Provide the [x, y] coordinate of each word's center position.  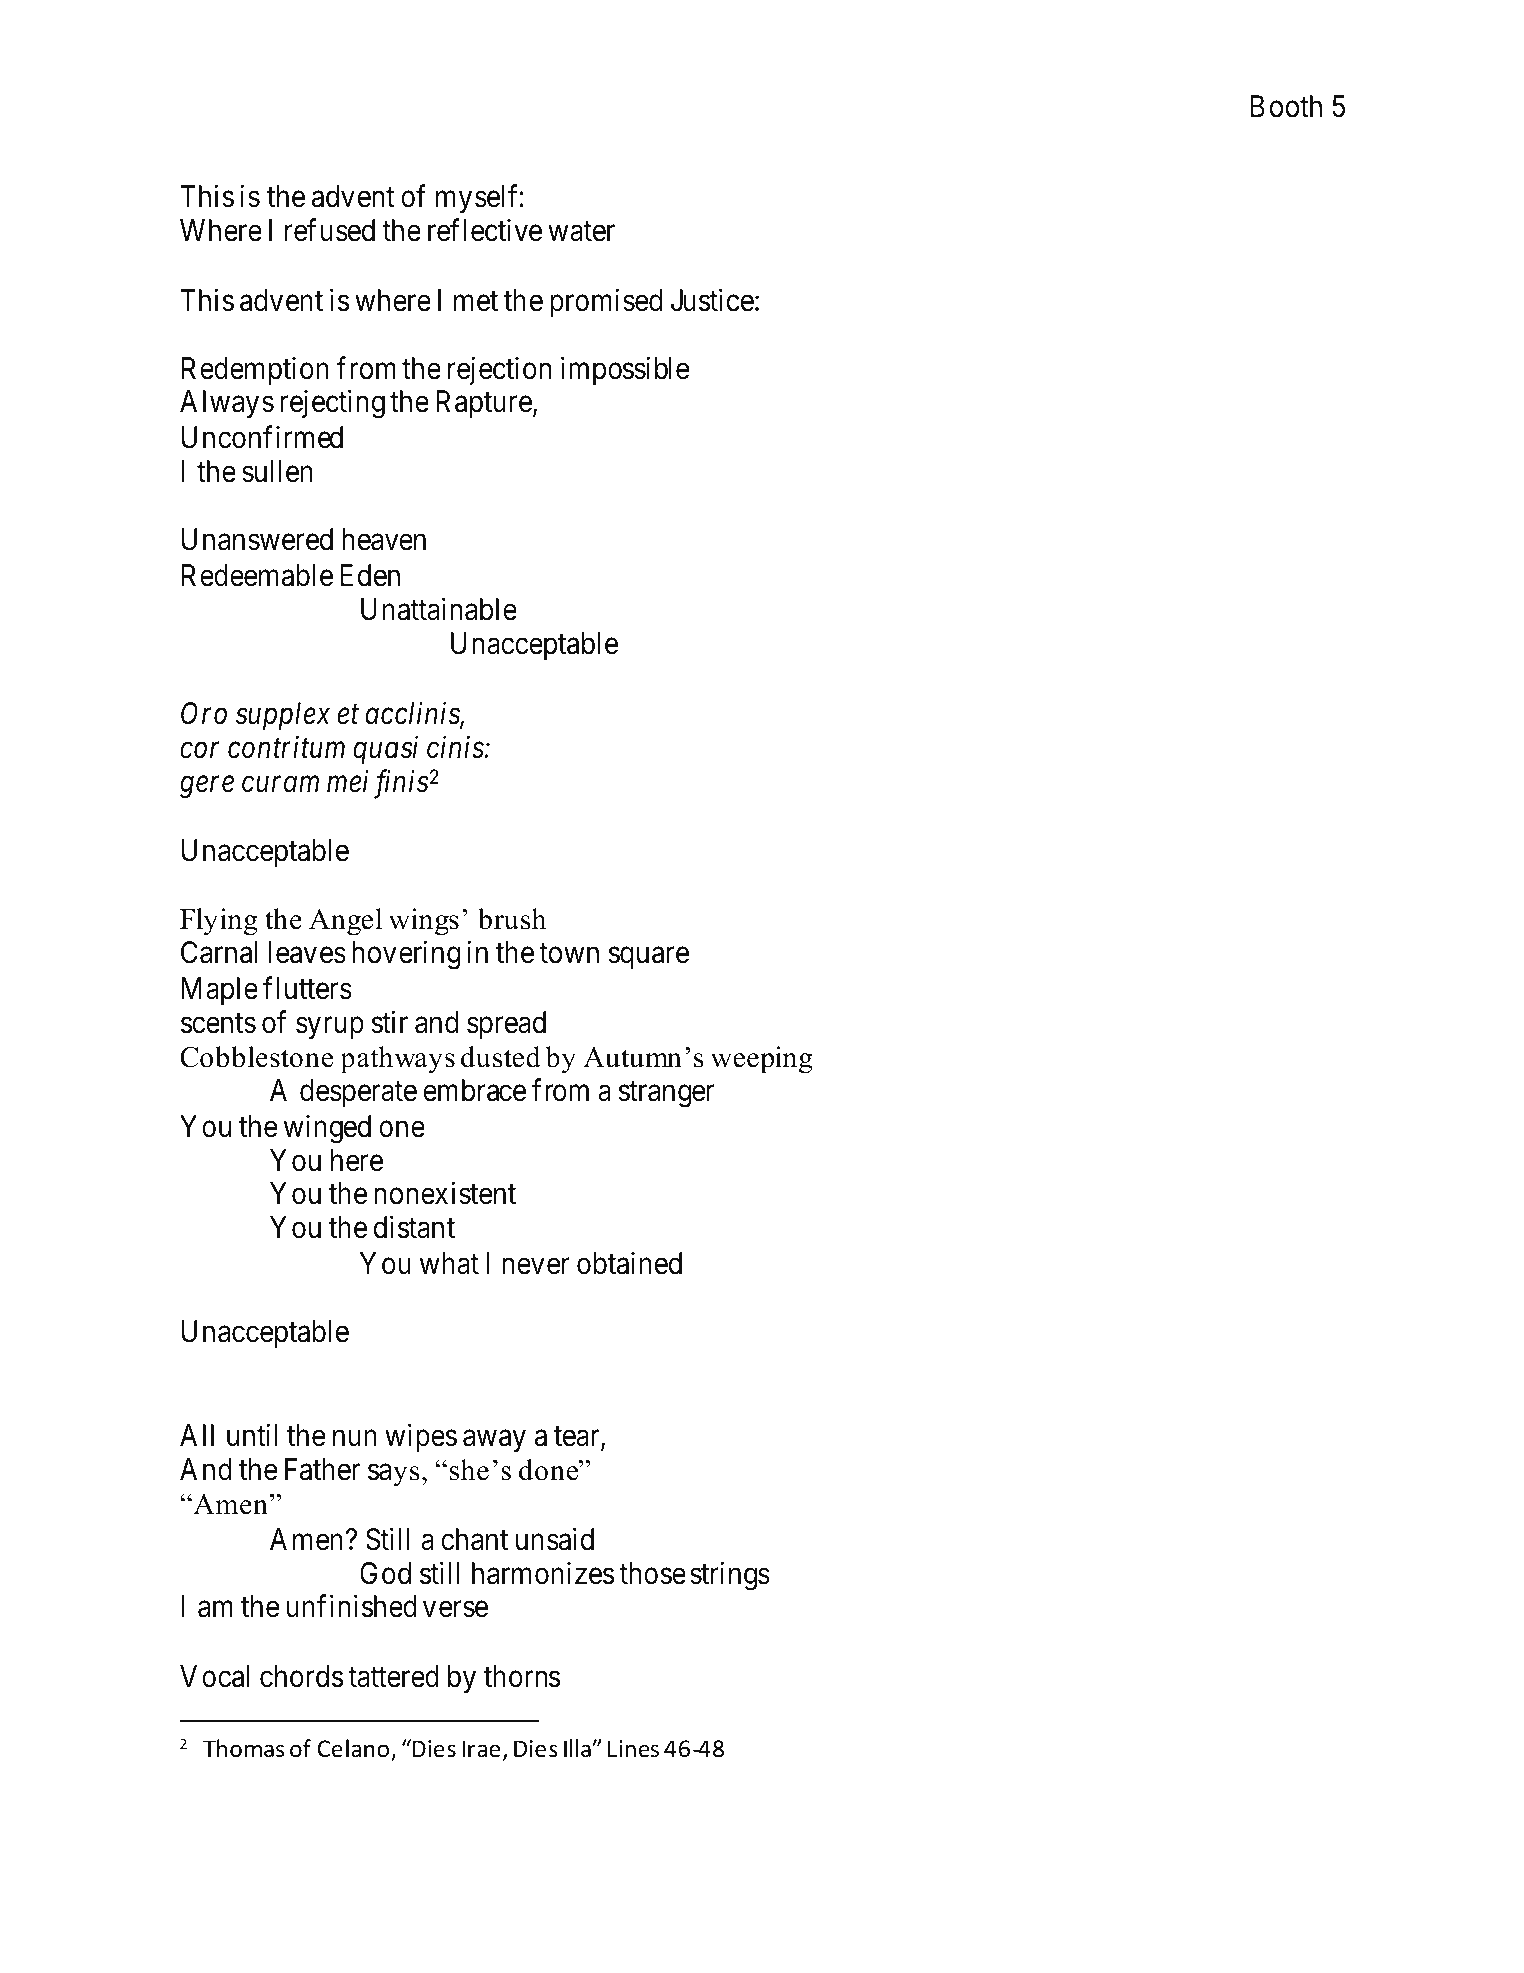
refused [330, 230]
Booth [1286, 106]
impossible [625, 370]
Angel [345, 922]
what [449, 1263]
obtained [629, 1263]
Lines [633, 1749]
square [648, 958]
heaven [384, 539]
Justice [712, 300]
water [581, 232]
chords [301, 1676]
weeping [762, 1060]
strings [730, 1576]
